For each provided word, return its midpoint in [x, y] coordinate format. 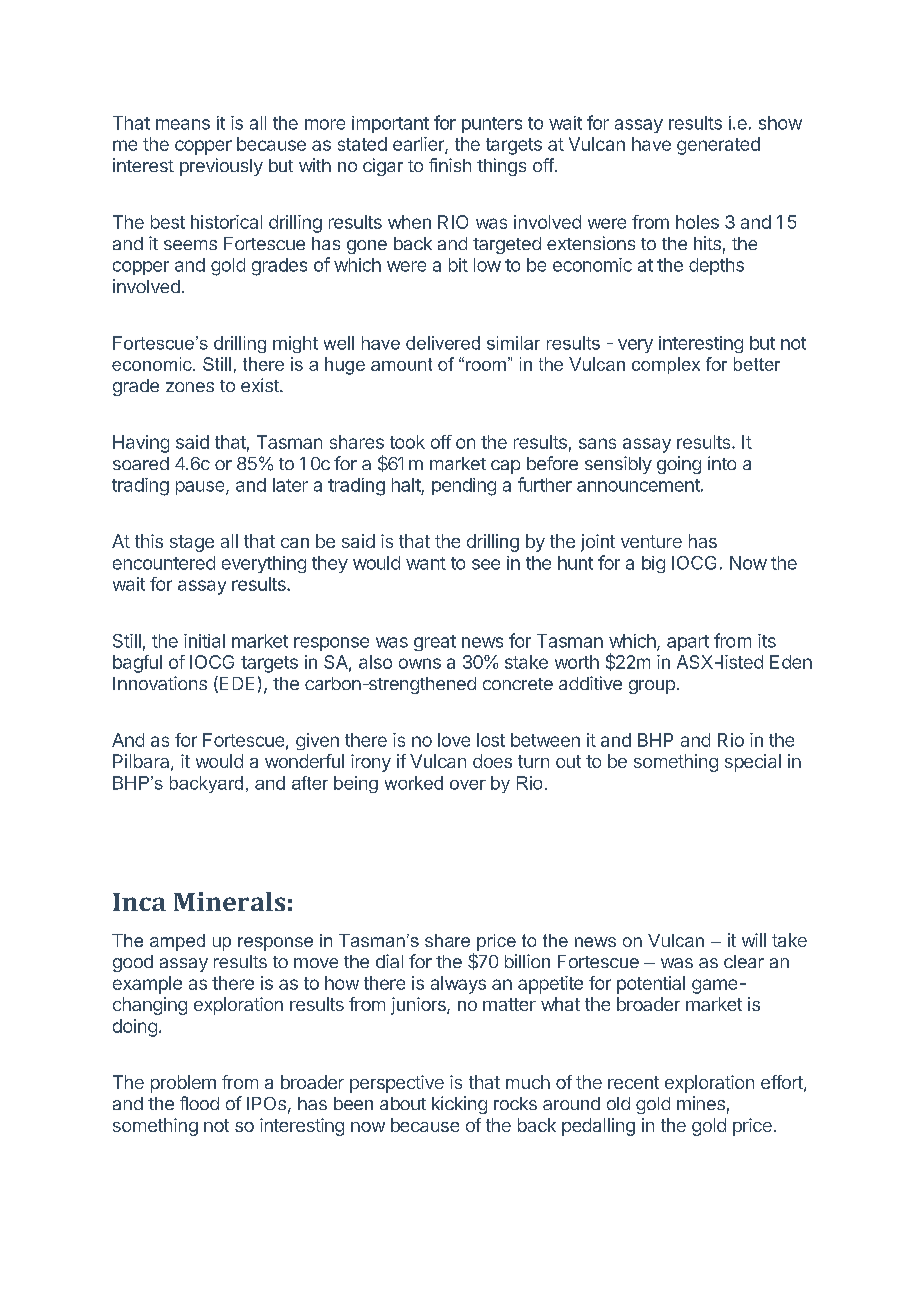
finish [450, 165]
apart [688, 643]
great [435, 643]
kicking [459, 1105]
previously [221, 167]
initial [204, 641]
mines [701, 1103]
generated [718, 146]
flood [199, 1103]
